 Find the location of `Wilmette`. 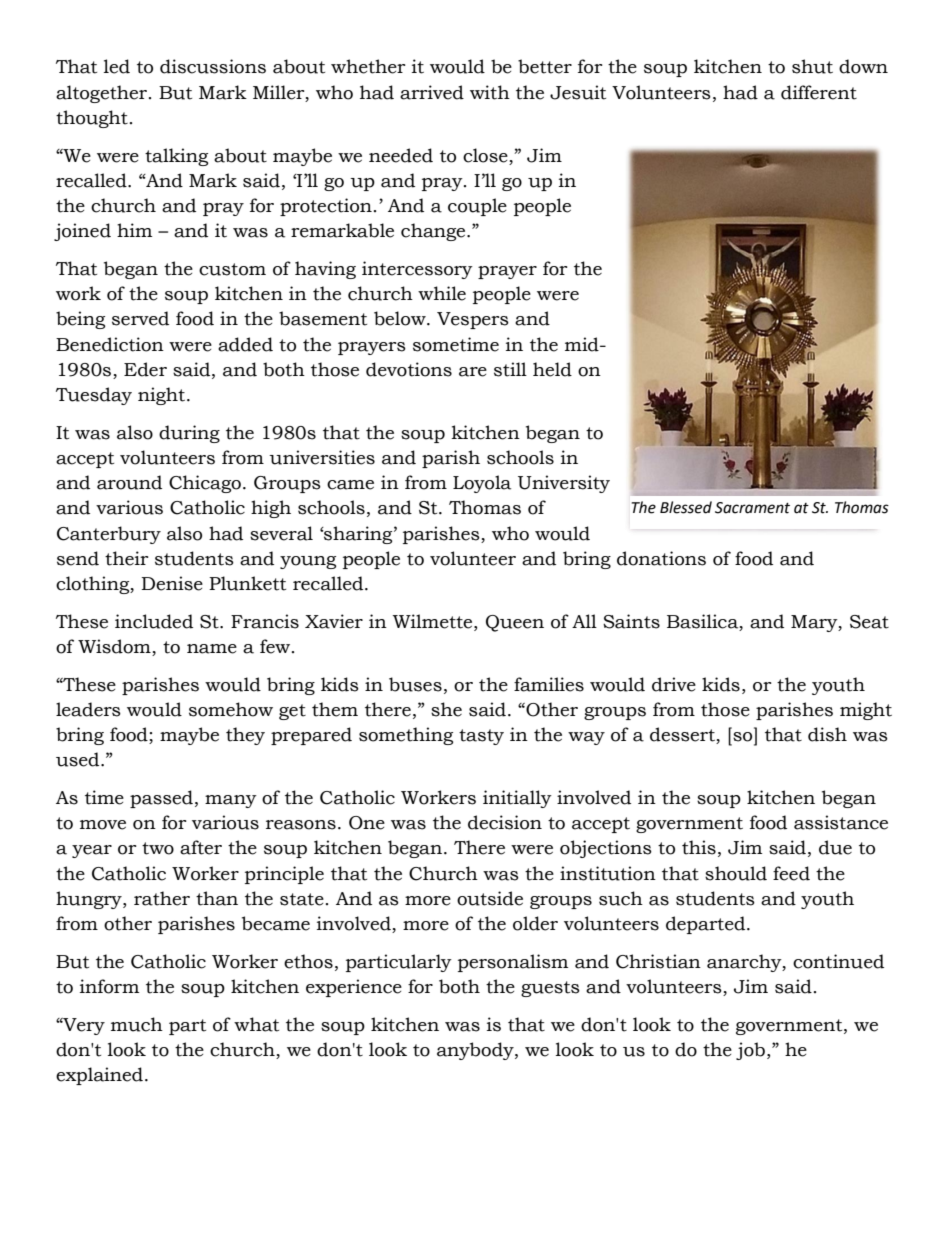

Wilmette is located at coordinates (434, 621).
